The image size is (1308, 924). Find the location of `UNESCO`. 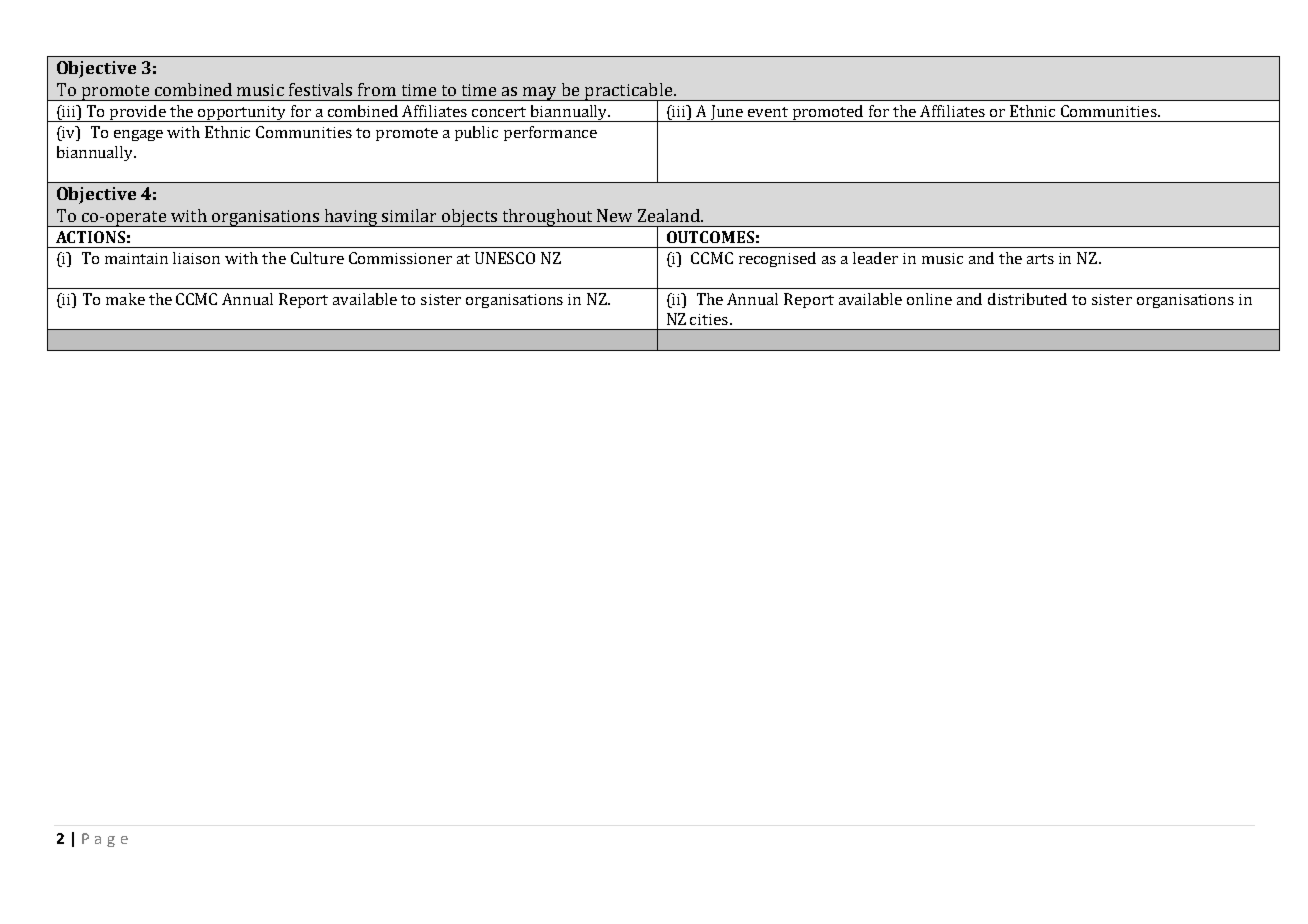

UNESCO is located at coordinates (505, 258).
